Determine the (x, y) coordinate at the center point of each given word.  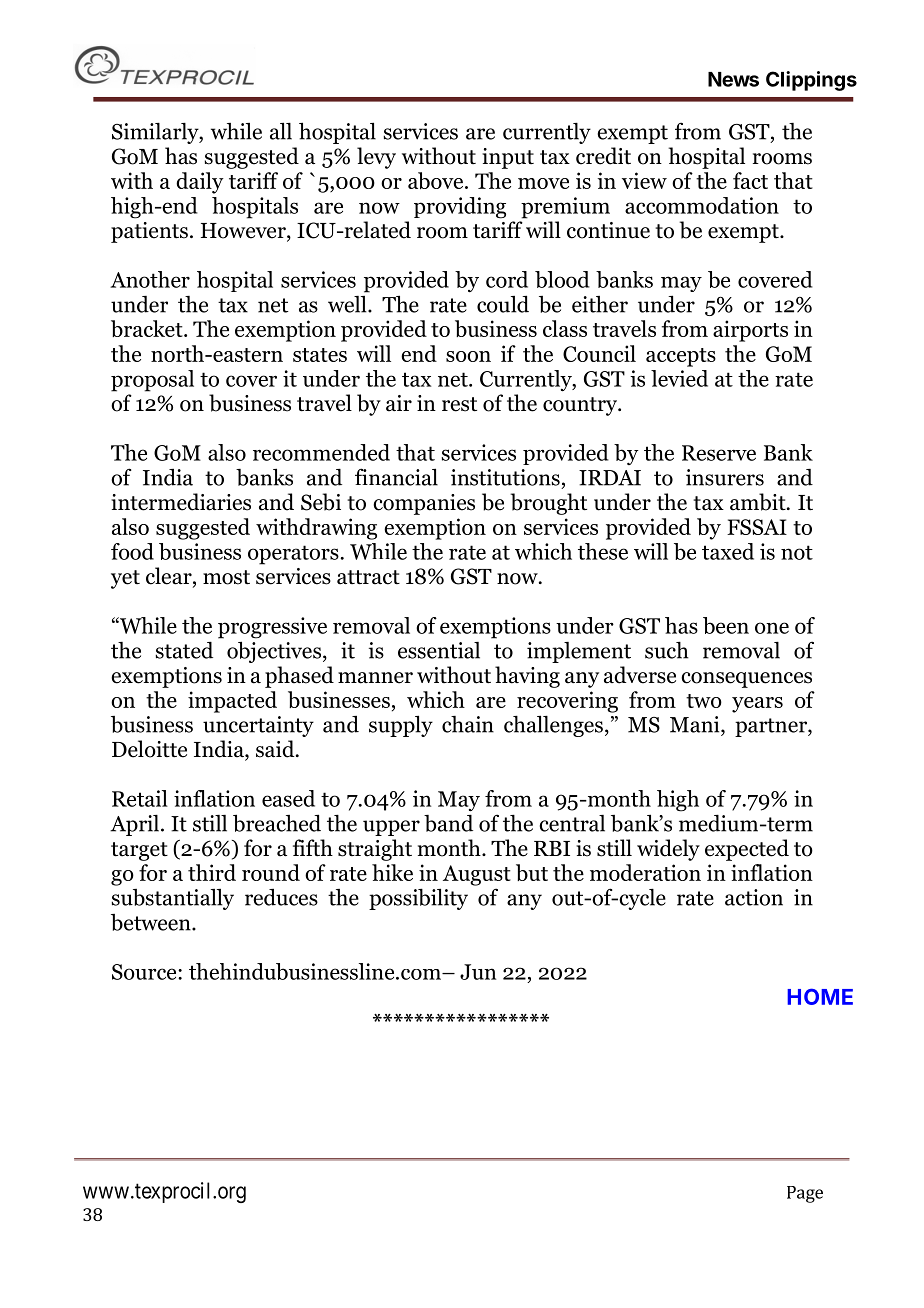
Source (145, 972)
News (733, 79)
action (754, 897)
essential (439, 650)
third (212, 872)
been (726, 625)
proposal (152, 381)
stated (184, 650)
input (508, 158)
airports (750, 331)
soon (468, 356)
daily (200, 183)
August (477, 875)
